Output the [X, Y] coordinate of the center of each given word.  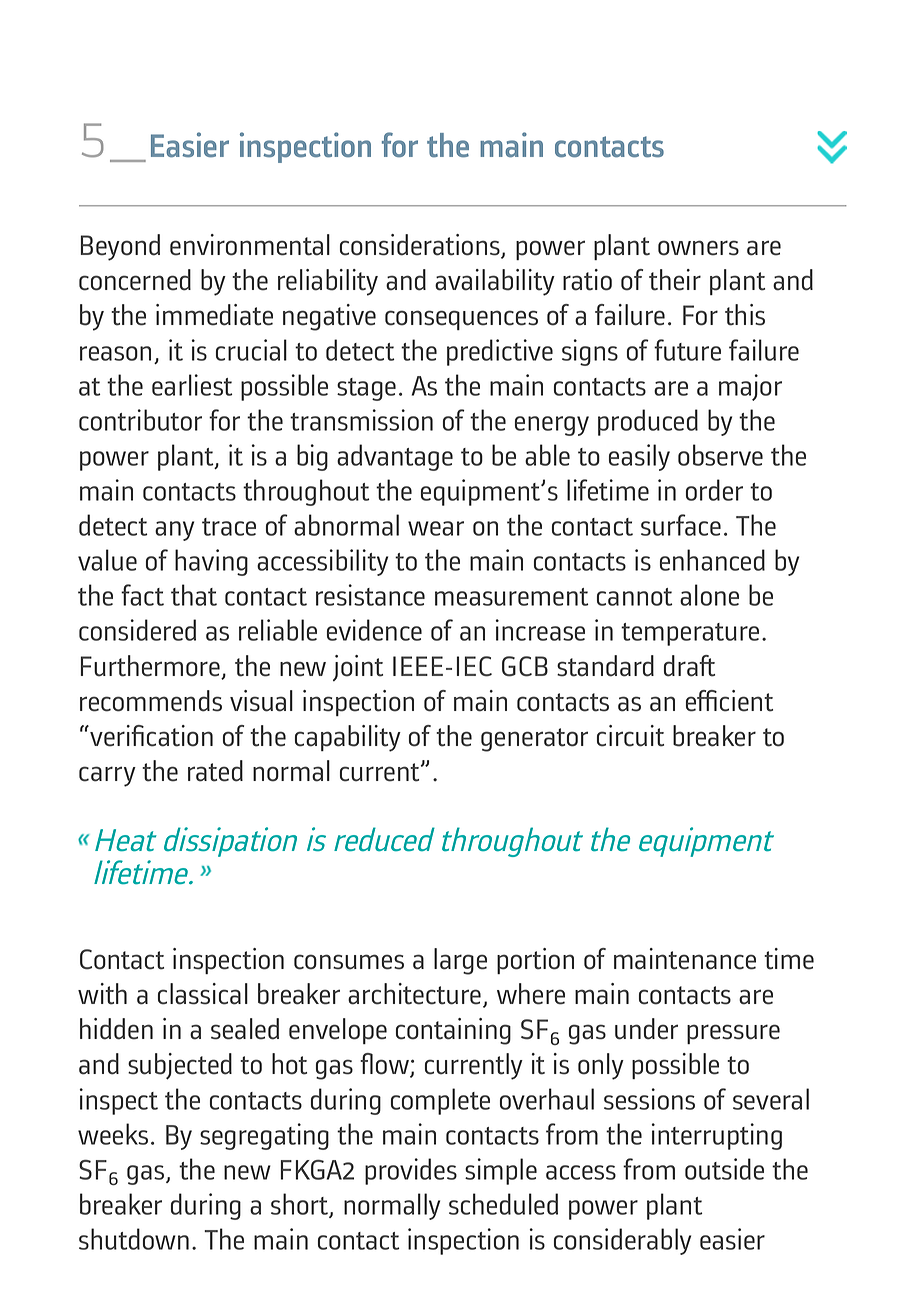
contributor [140, 420]
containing [453, 1031]
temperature [690, 634]
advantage [395, 457]
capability [348, 738]
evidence [374, 630]
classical [203, 994]
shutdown [134, 1239]
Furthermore [151, 667]
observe [720, 455]
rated [215, 771]
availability [495, 282]
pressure [733, 1034]
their [675, 280]
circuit [630, 736]
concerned [135, 280]
